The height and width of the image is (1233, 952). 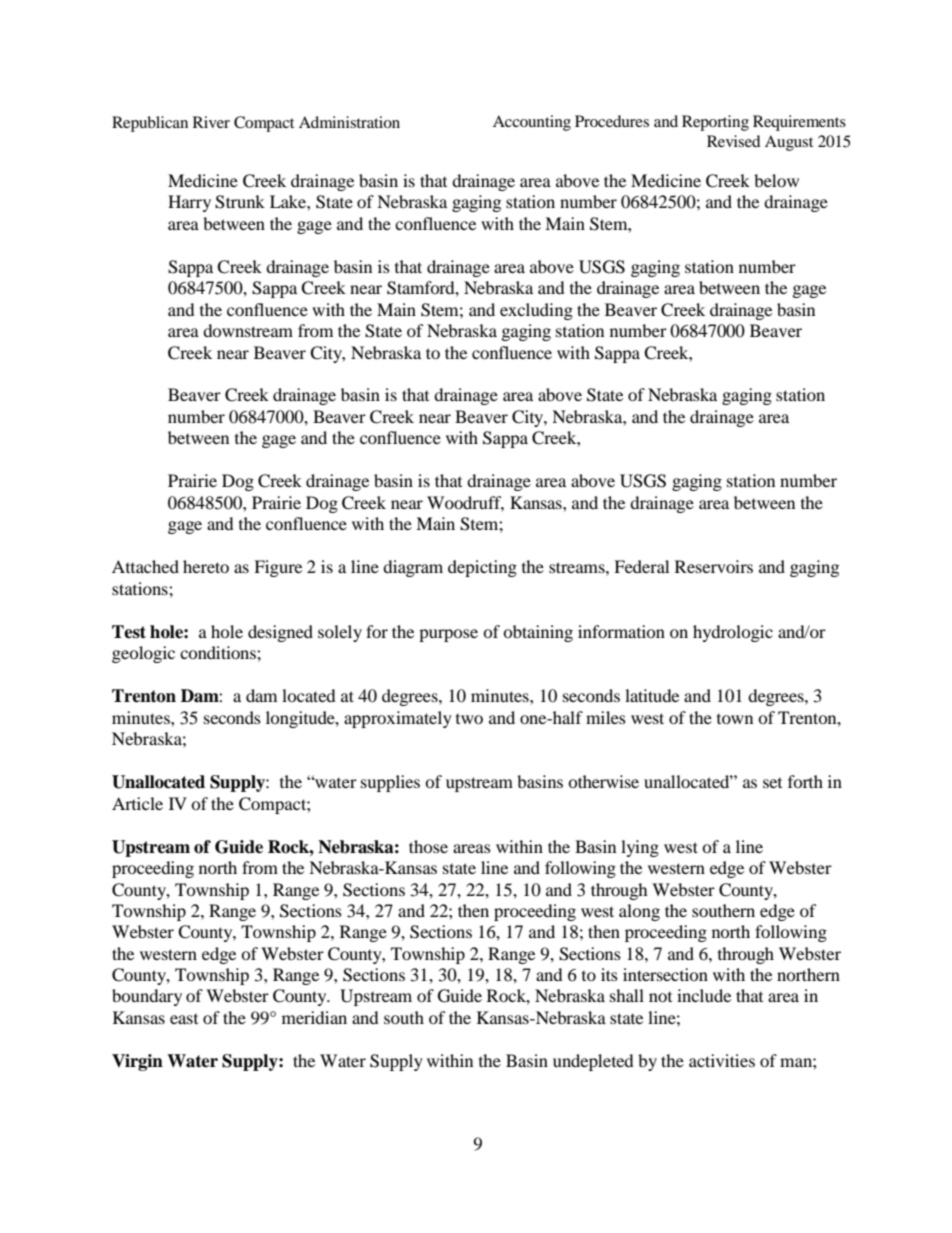 What do you see at coordinates (722, 1060) in the image?
I see `activities` at bounding box center [722, 1060].
